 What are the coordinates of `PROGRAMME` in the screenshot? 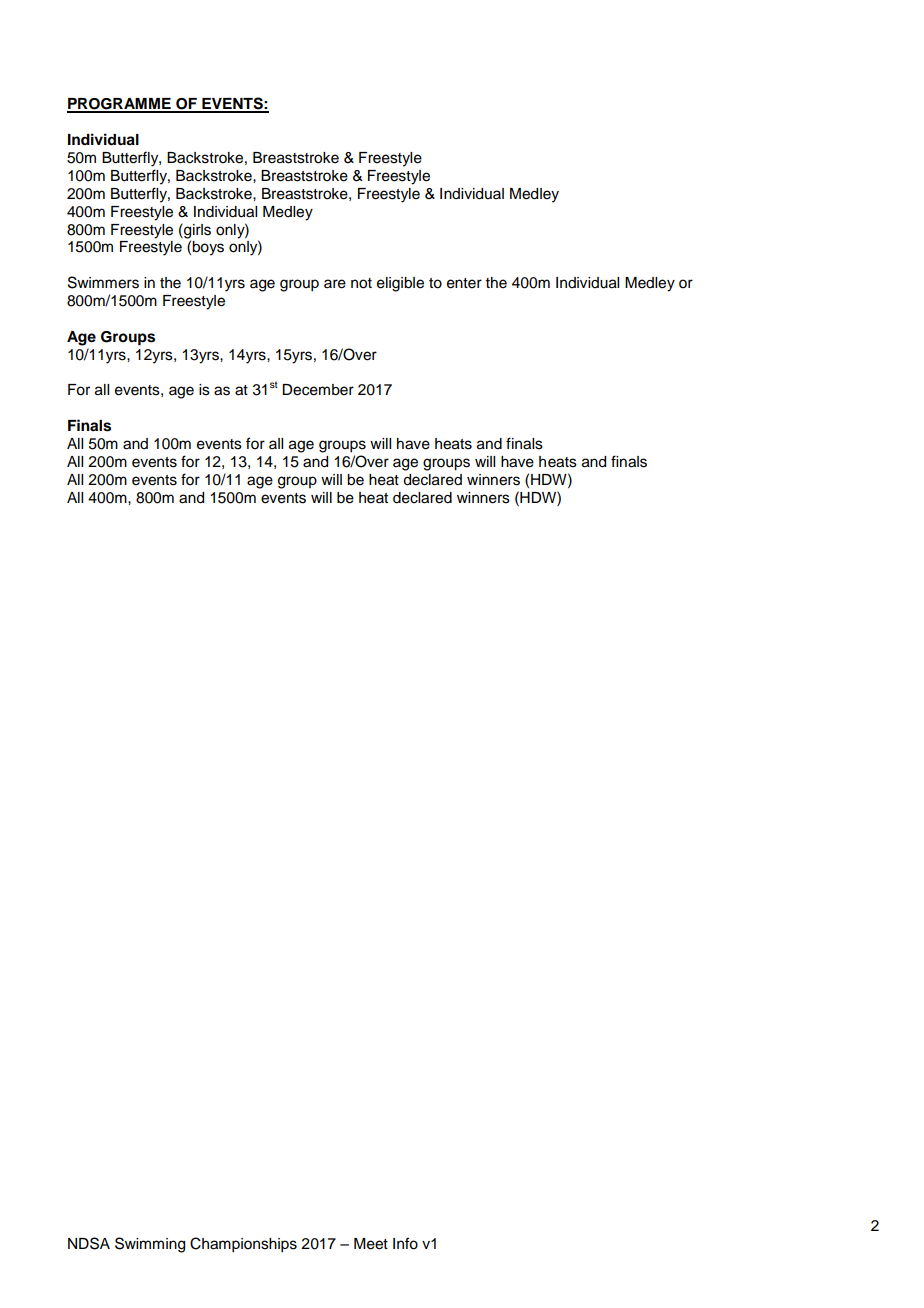 It's located at (120, 105).
